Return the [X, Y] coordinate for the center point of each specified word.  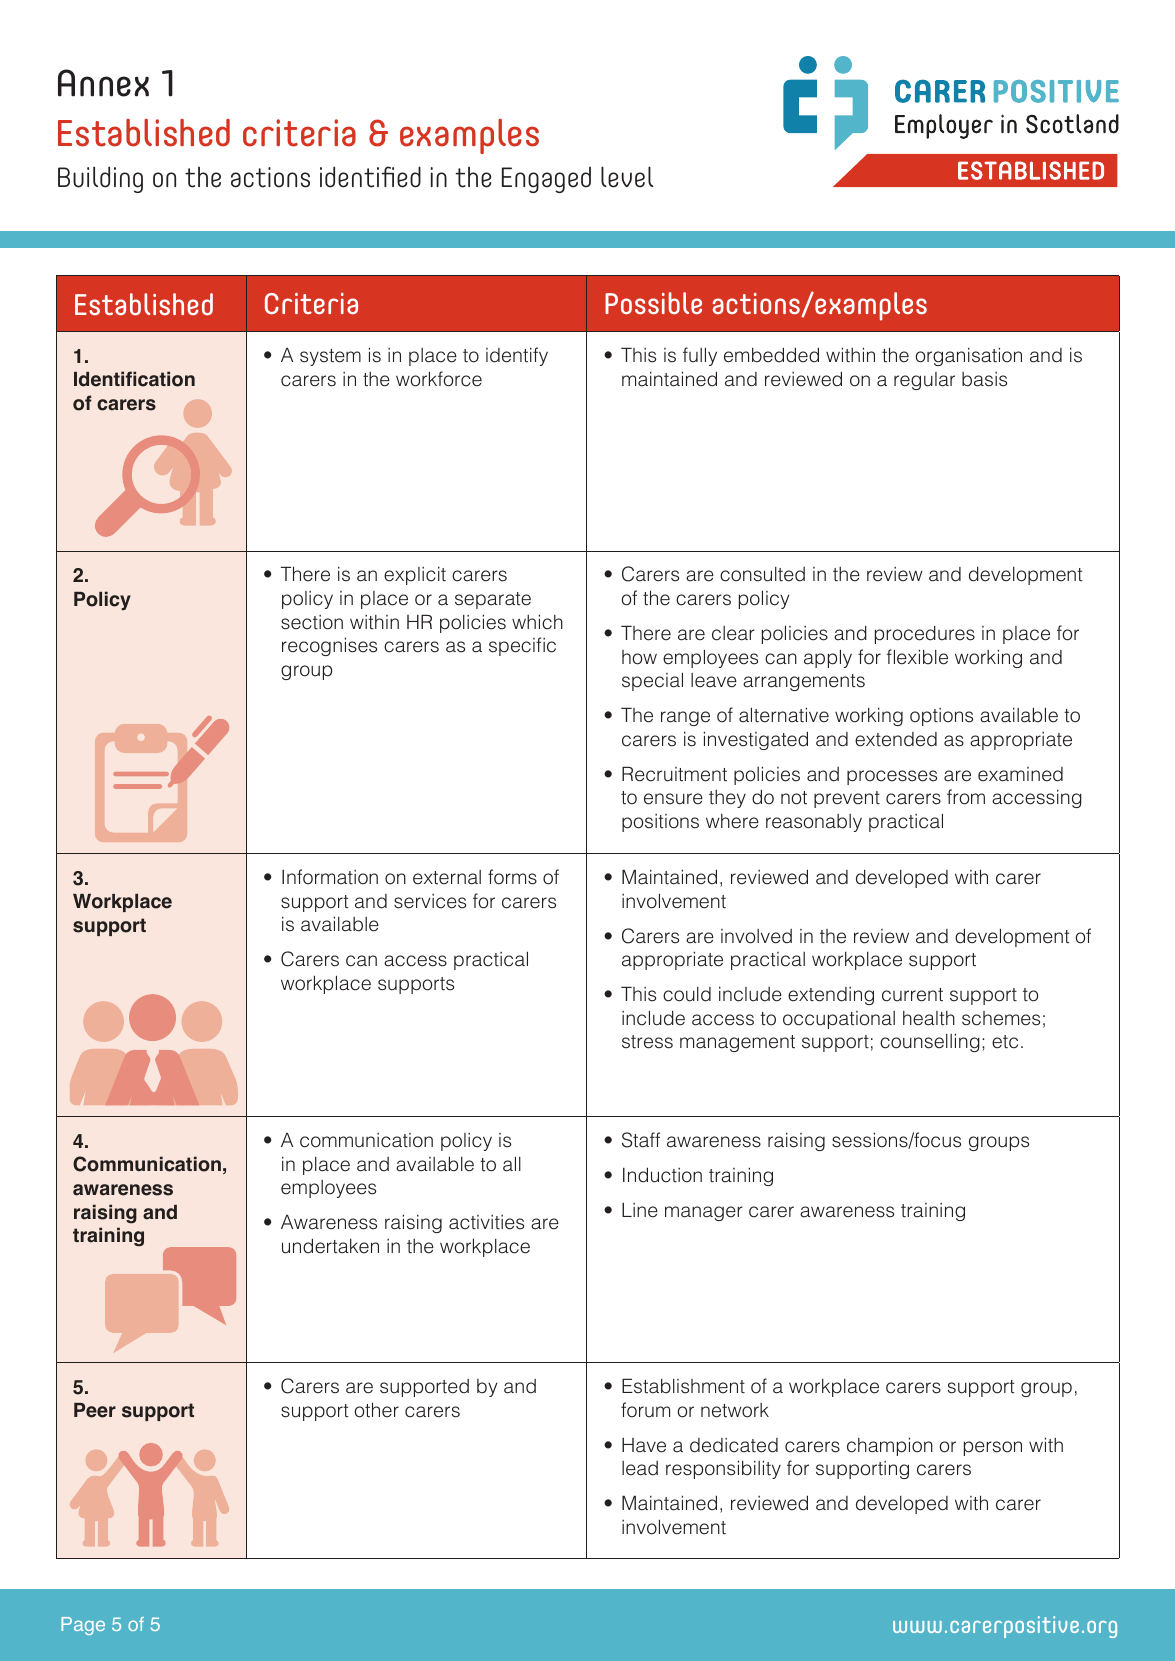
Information [330, 877]
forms [512, 877]
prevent [847, 799]
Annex [103, 83]
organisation [968, 356]
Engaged [546, 180]
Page [83, 1626]
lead [640, 1468]
